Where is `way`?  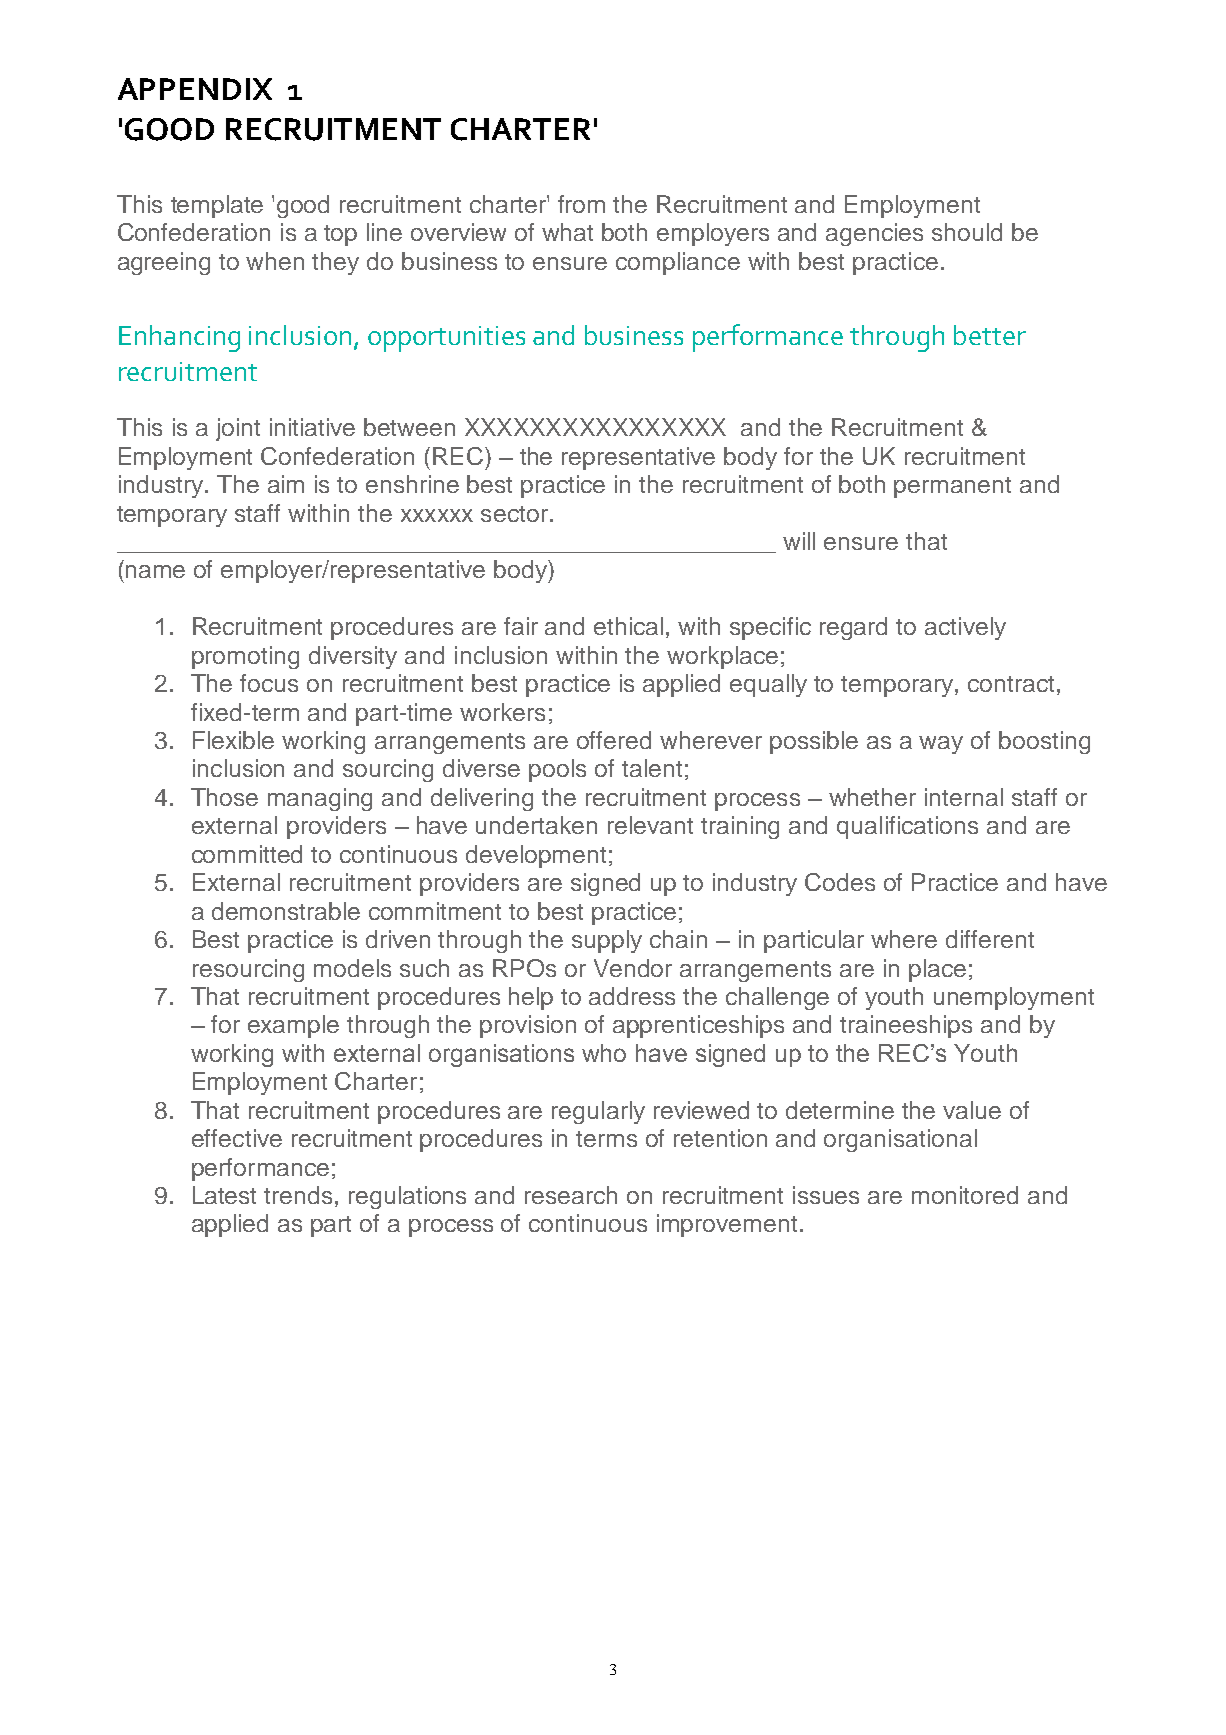
way is located at coordinates (941, 745).
